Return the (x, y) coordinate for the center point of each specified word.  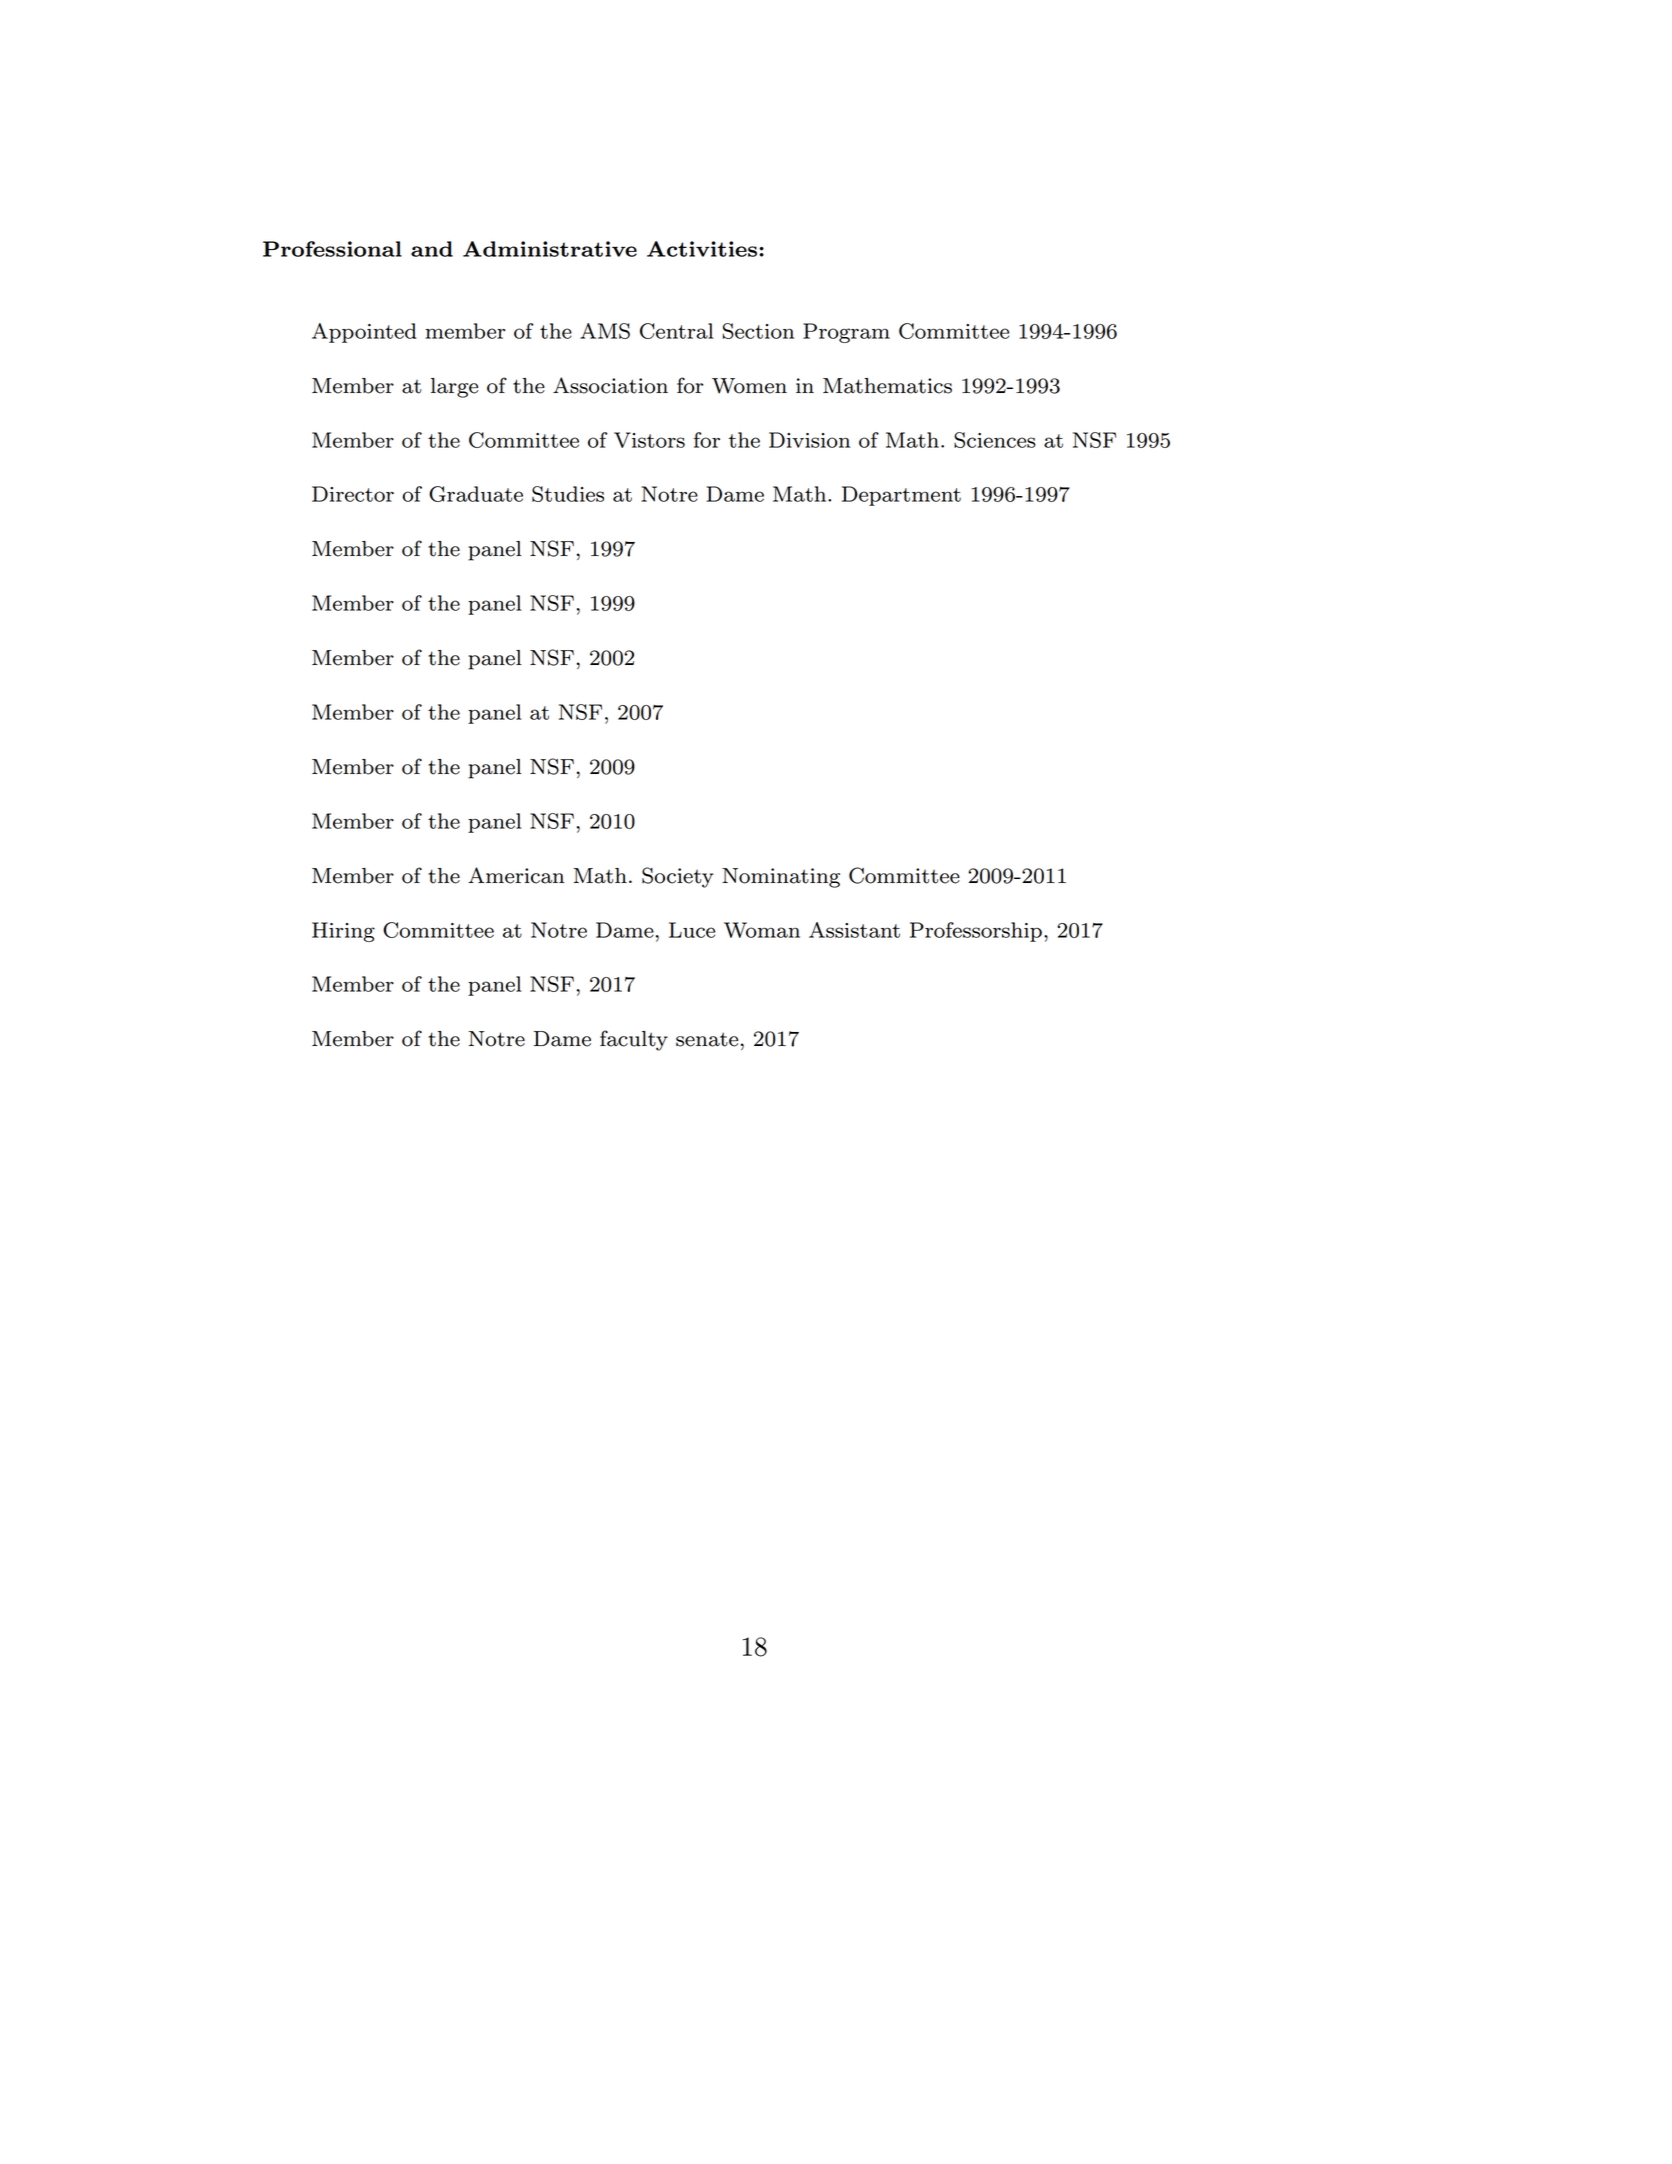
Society (677, 877)
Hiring (343, 932)
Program (846, 333)
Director (353, 494)
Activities (702, 249)
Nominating (781, 878)
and (432, 249)
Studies (568, 494)
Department (901, 496)
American (516, 875)
